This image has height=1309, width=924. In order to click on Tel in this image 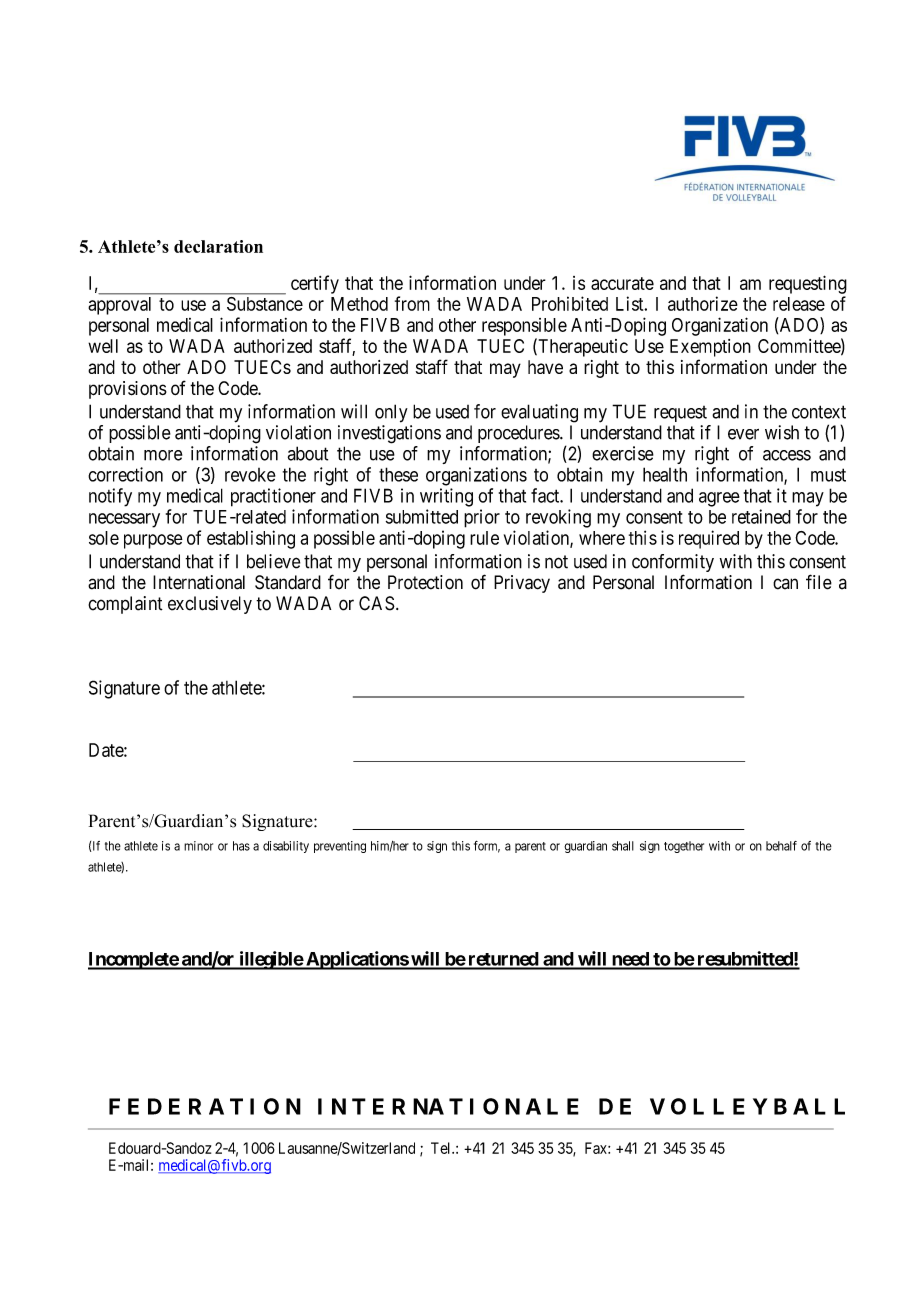, I will do `click(442, 1148)`.
